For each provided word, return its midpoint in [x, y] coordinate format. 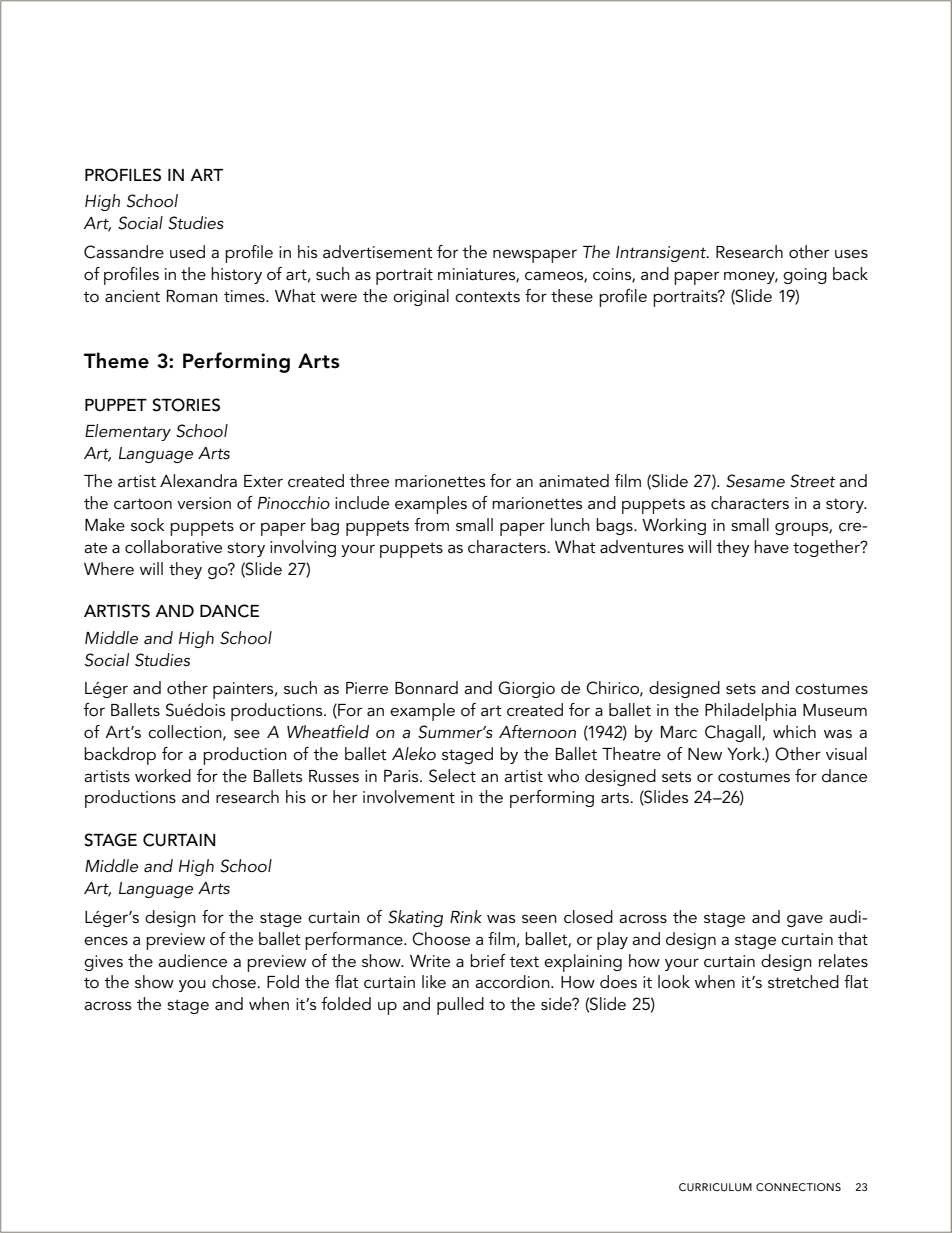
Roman [192, 296]
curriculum [715, 1187]
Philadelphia [750, 712]
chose [235, 982]
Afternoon [537, 731]
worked [163, 776]
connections [798, 1187]
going [805, 276]
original [421, 297]
